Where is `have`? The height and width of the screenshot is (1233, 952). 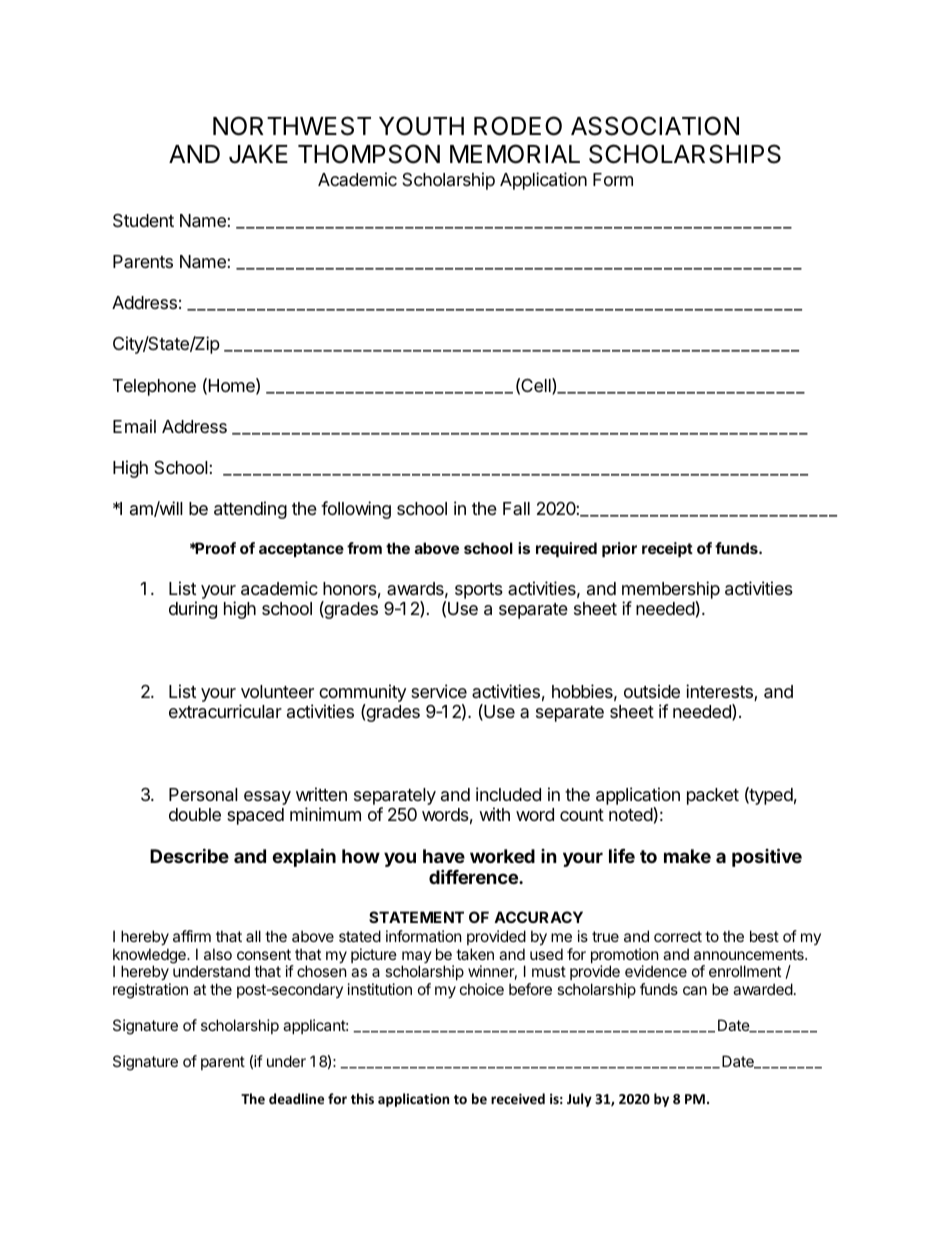 have is located at coordinates (444, 856).
